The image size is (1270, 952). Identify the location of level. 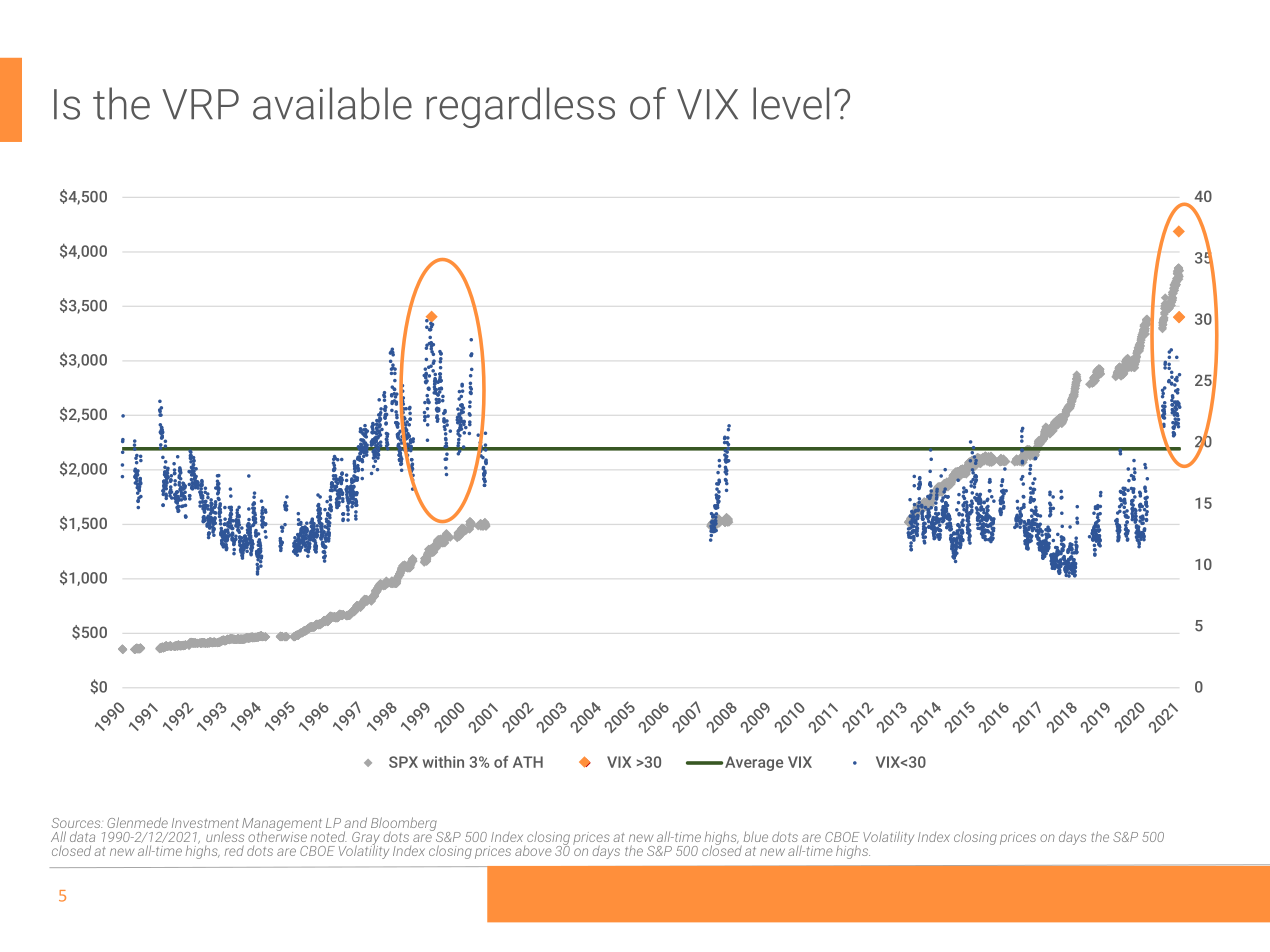
(791, 103).
